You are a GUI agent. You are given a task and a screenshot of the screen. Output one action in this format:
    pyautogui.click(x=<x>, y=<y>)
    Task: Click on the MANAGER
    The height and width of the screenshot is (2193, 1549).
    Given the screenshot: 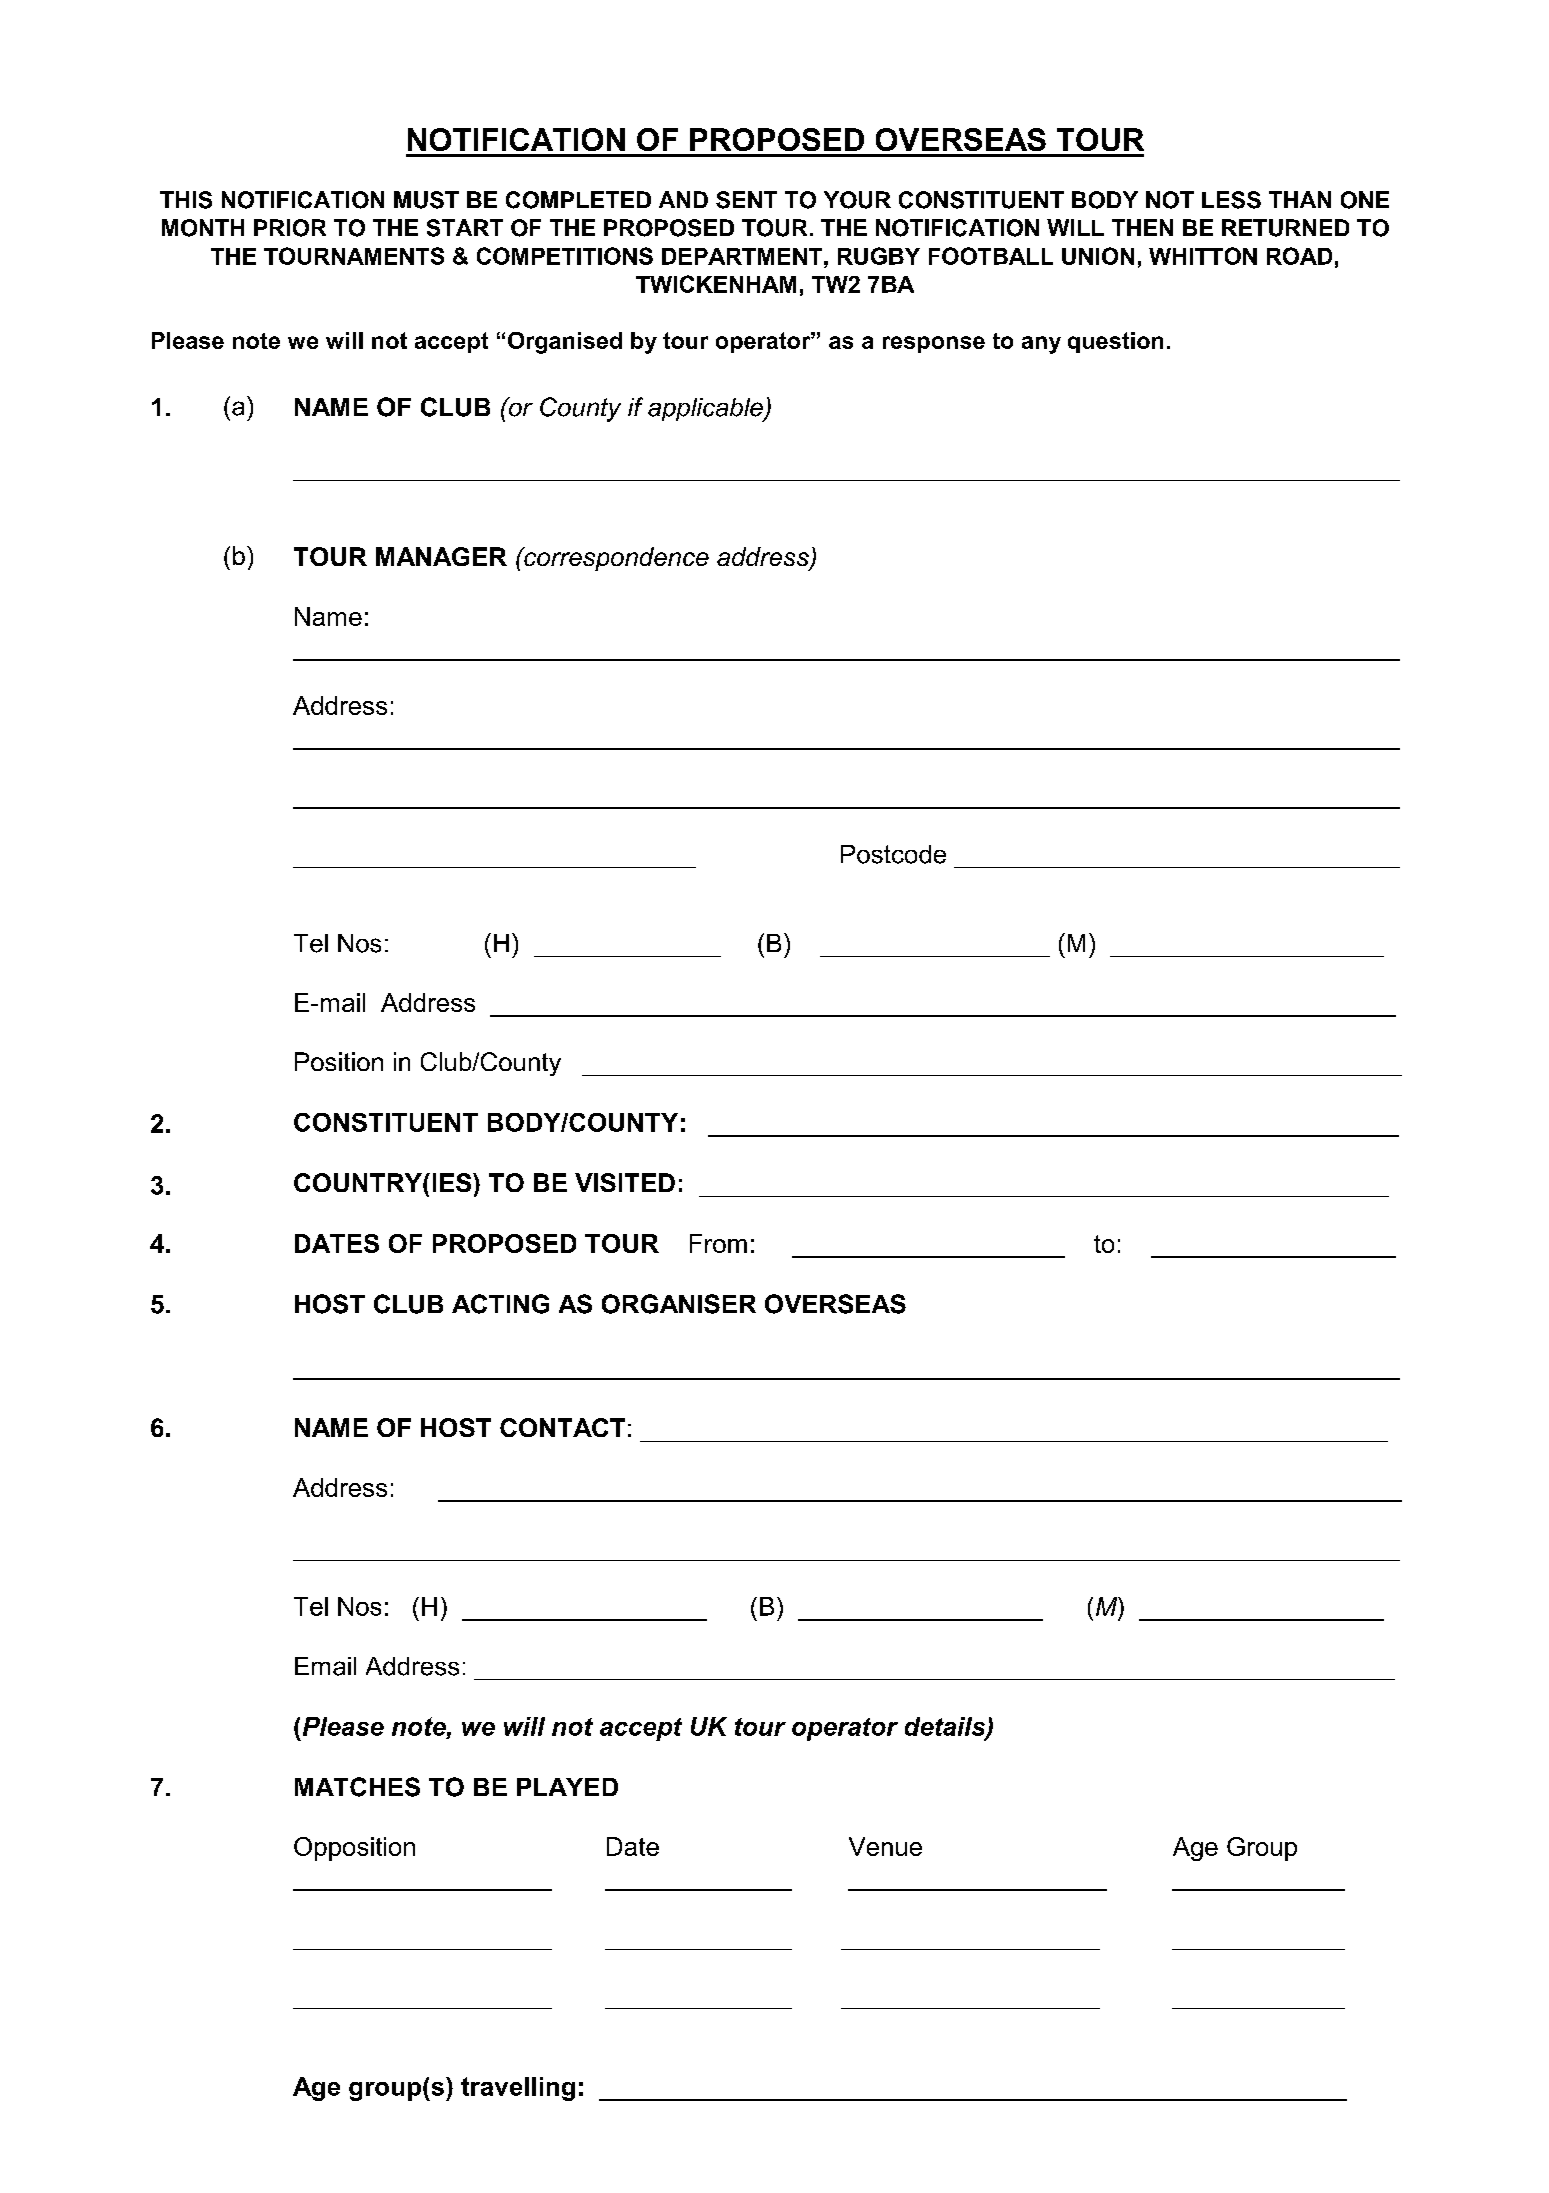 What is the action you would take?
    pyautogui.click(x=441, y=556)
